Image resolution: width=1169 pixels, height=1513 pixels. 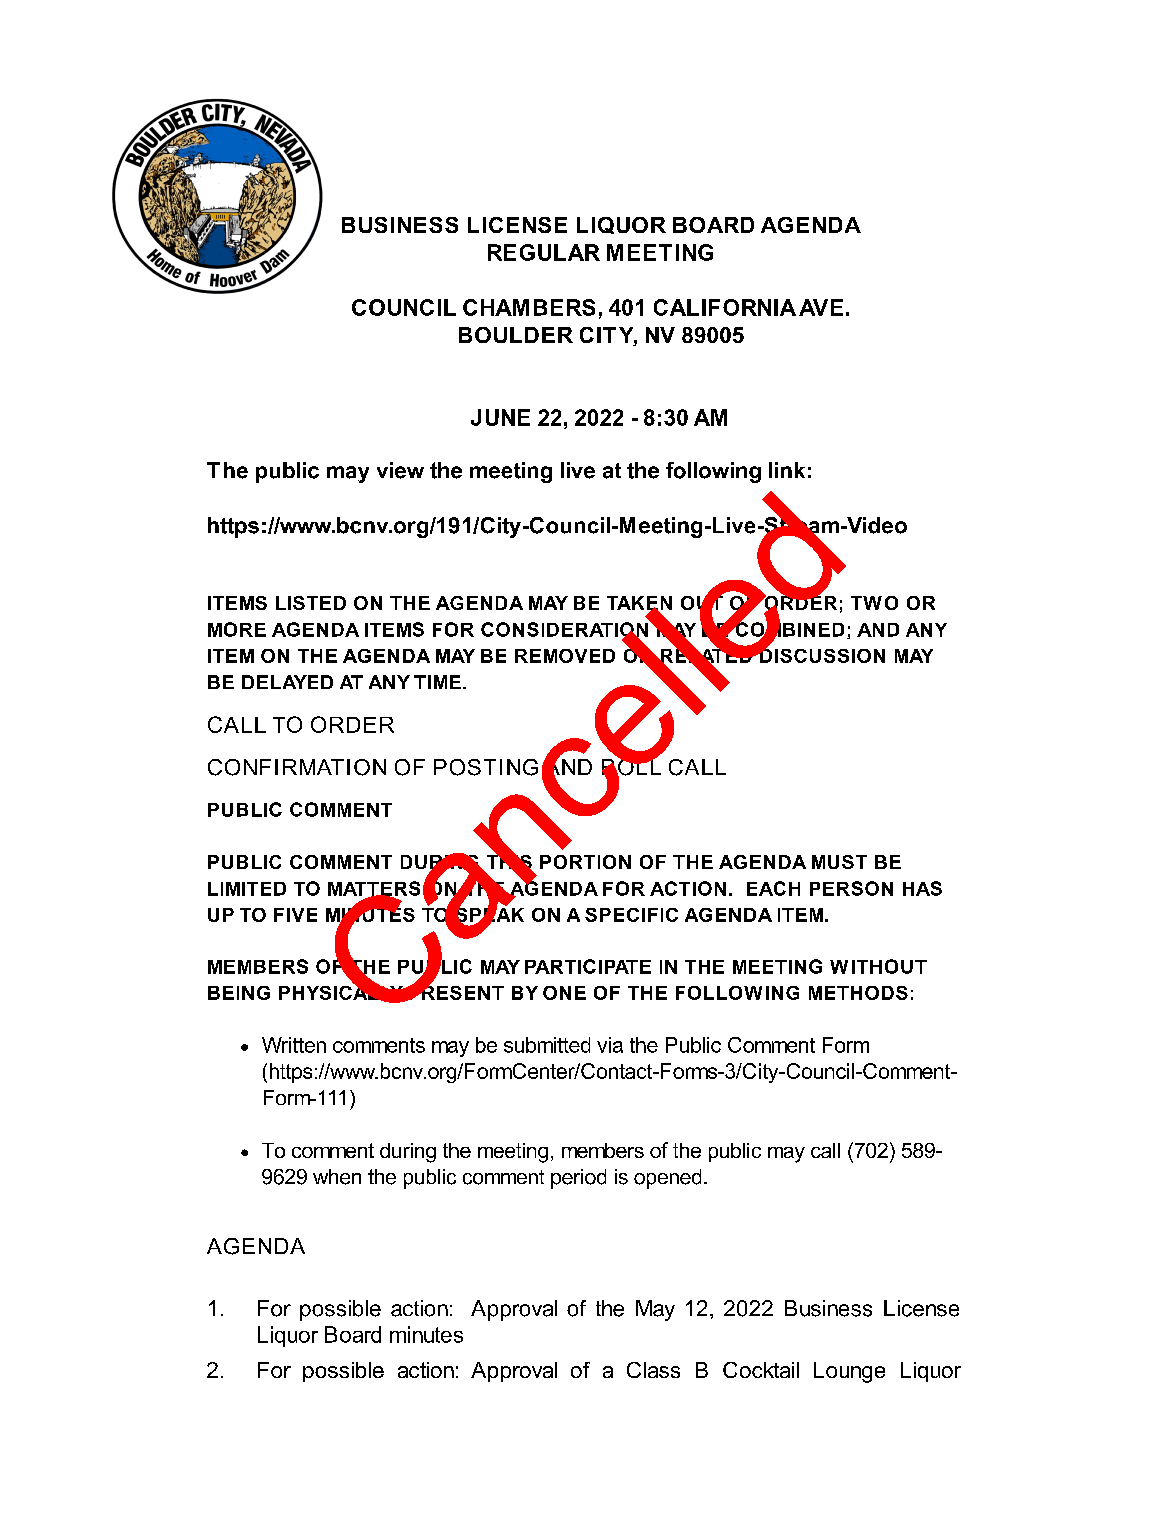 What do you see at coordinates (585, 862) in the image?
I see `PORTION` at bounding box center [585, 862].
